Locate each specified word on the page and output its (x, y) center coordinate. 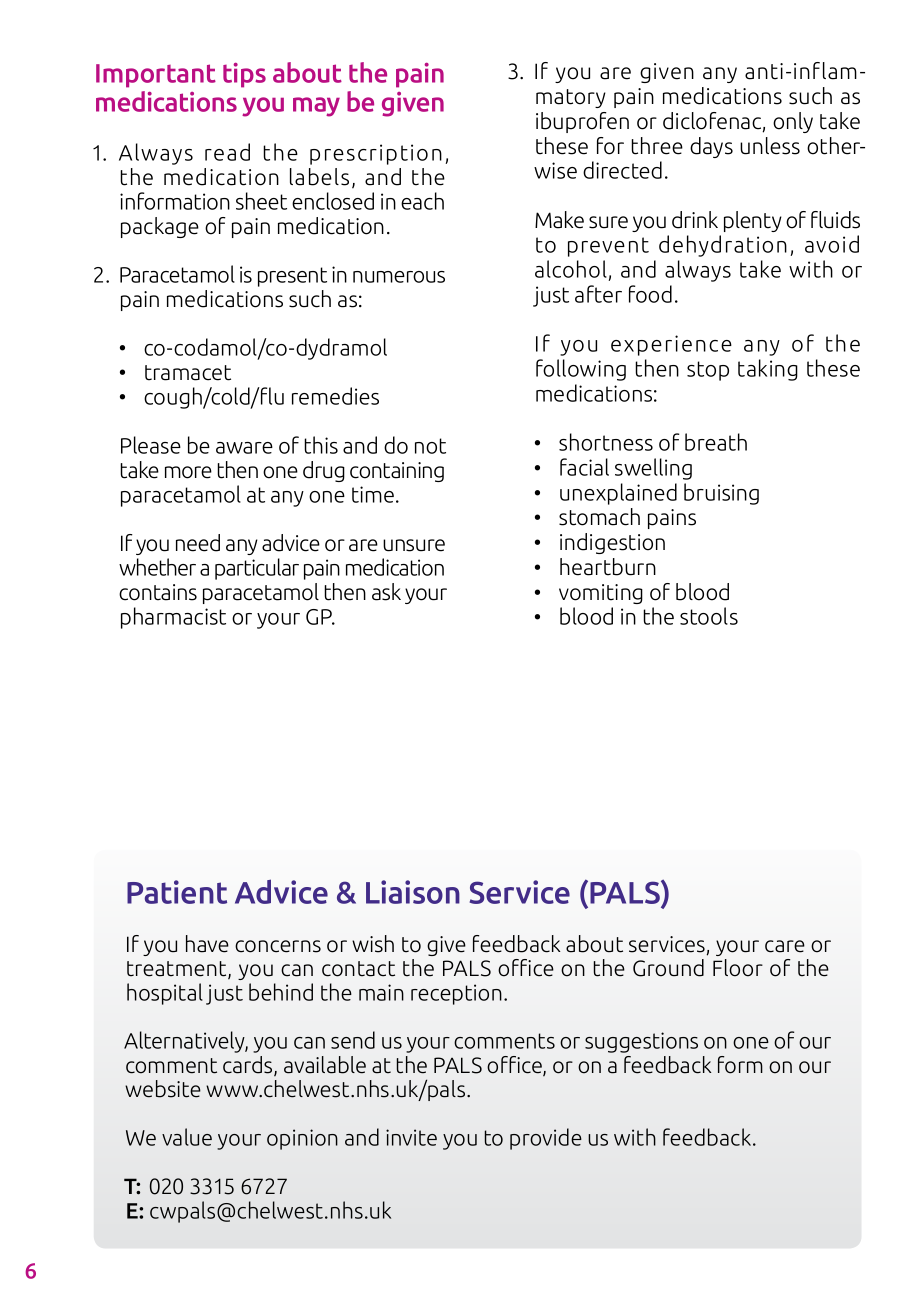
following (581, 370)
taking (768, 370)
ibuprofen (582, 122)
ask (386, 592)
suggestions (641, 1042)
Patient (177, 892)
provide (546, 1139)
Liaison (413, 892)
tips (244, 75)
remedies (335, 396)
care (785, 946)
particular (257, 569)
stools (709, 616)
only (793, 122)
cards (249, 1066)
